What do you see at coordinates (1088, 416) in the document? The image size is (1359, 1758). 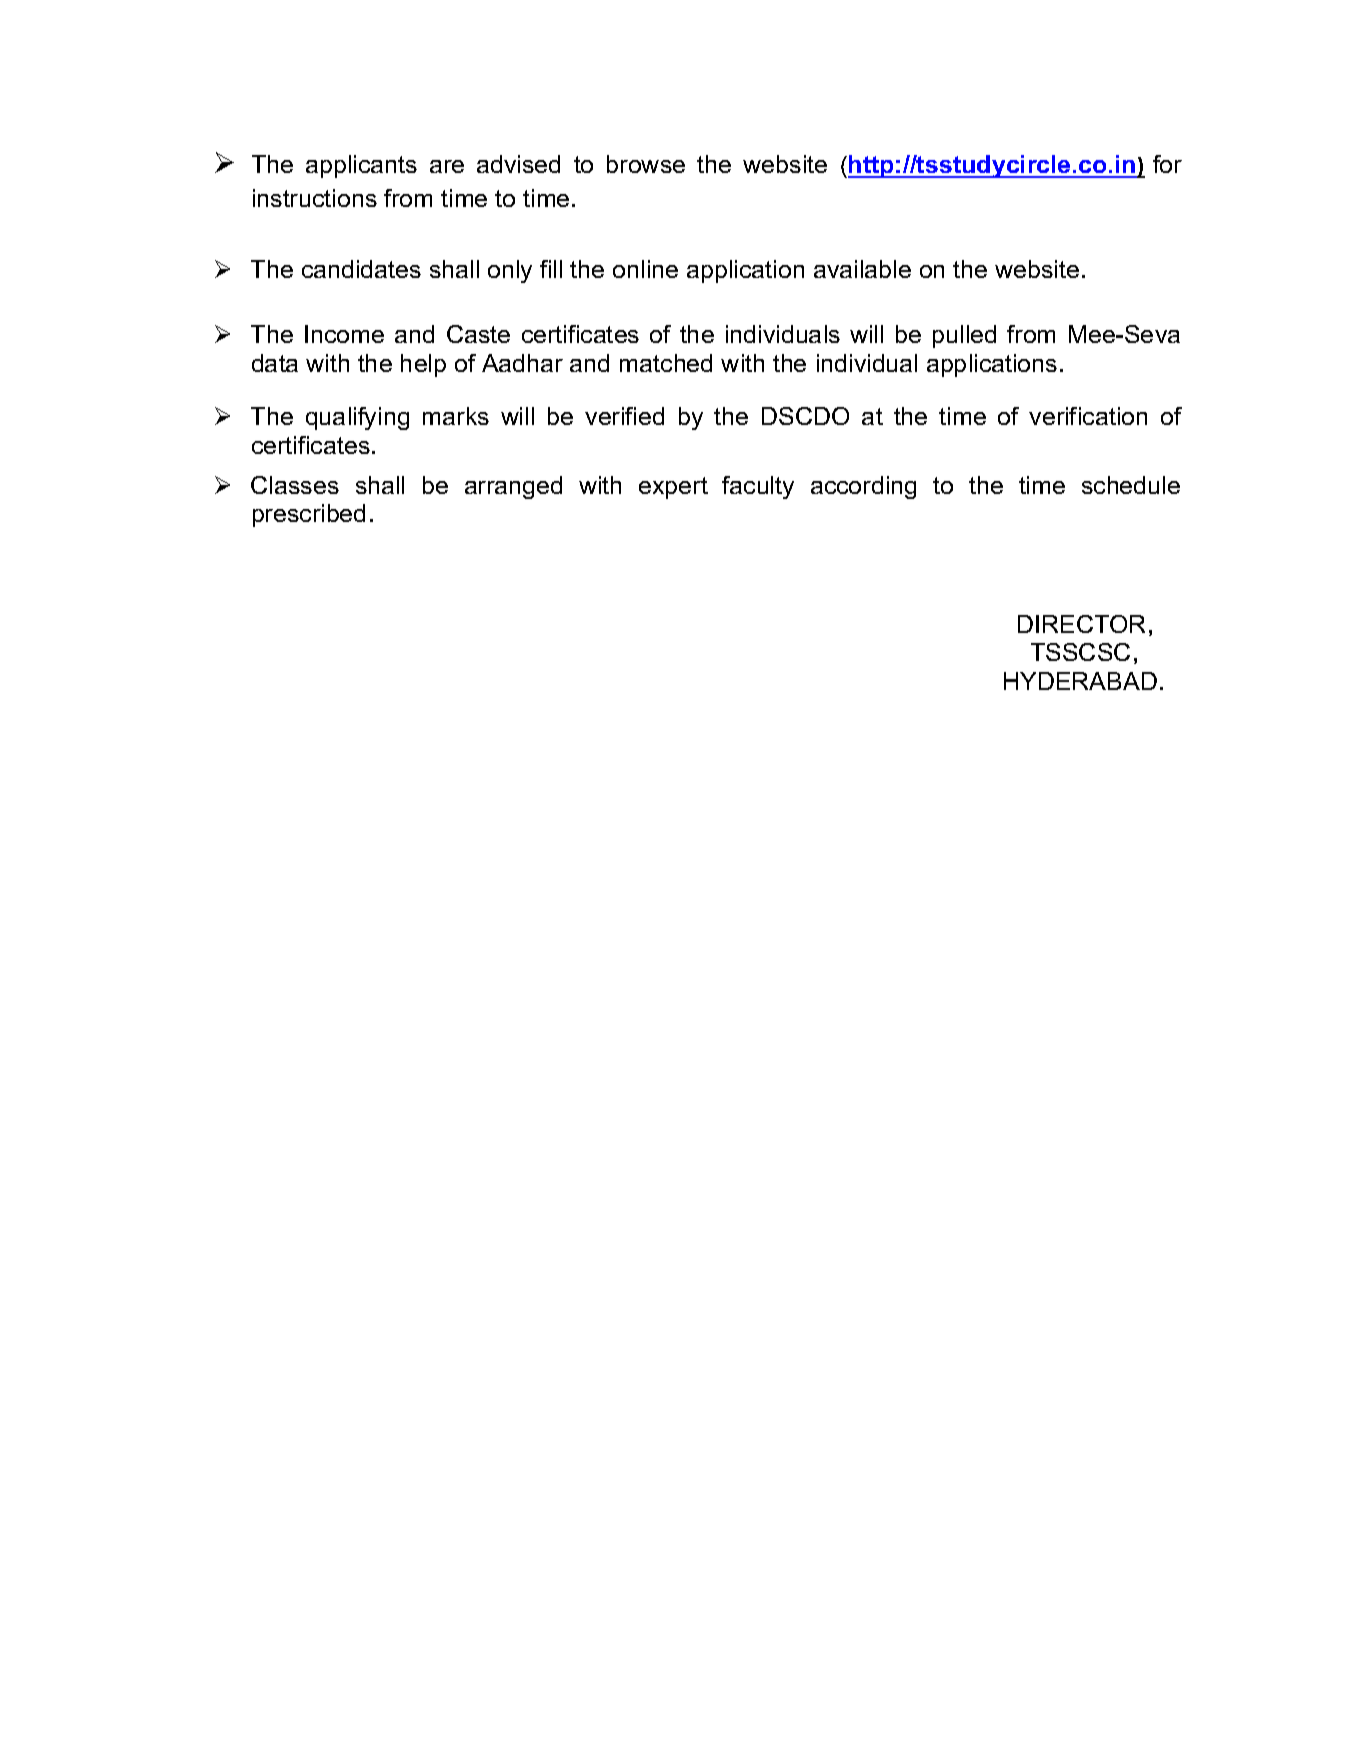 I see `verification` at bounding box center [1088, 416].
